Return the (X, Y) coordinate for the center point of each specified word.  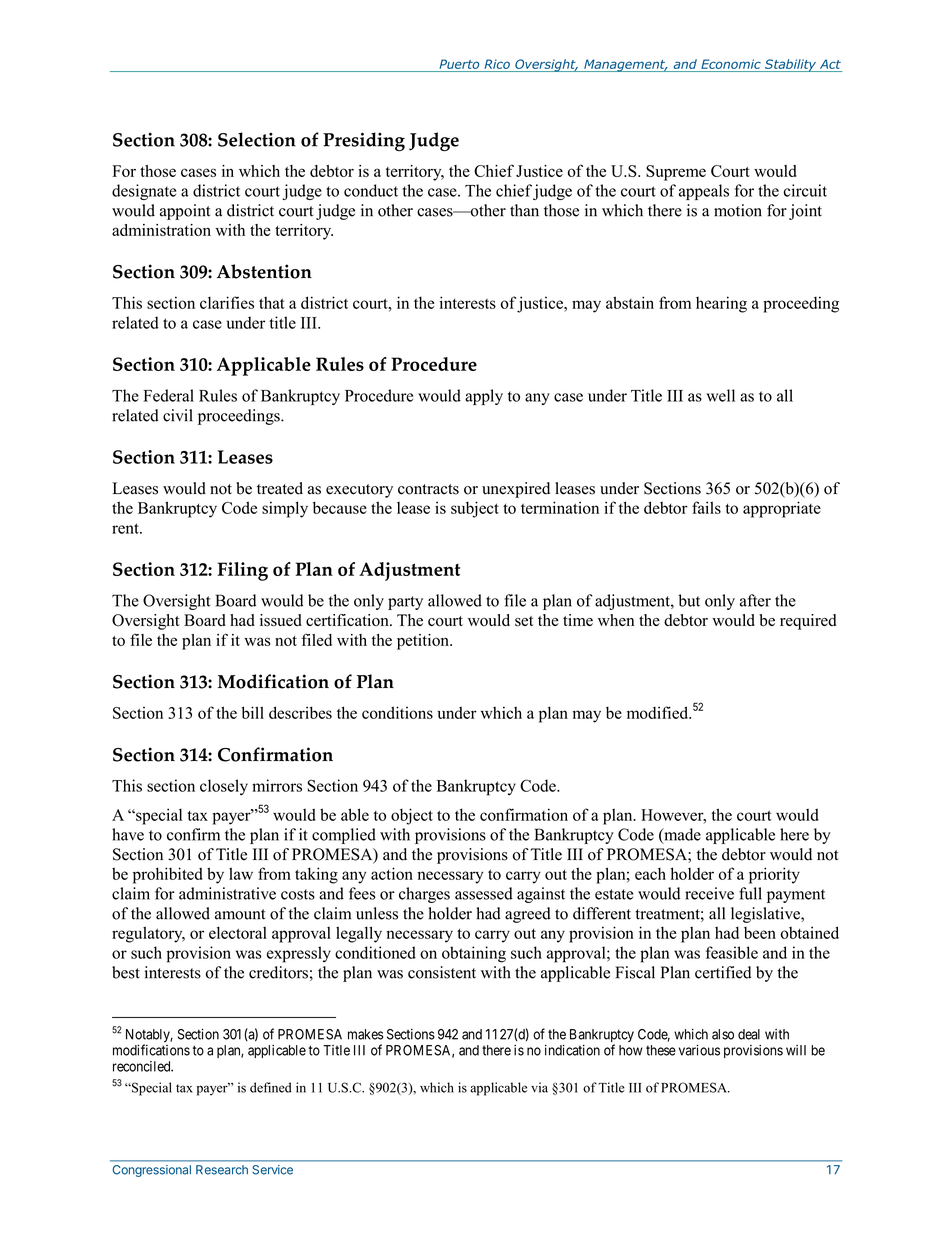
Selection (257, 139)
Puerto (459, 64)
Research (222, 1170)
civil (178, 415)
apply (484, 397)
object (412, 816)
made (681, 835)
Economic (731, 64)
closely (224, 787)
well (720, 395)
